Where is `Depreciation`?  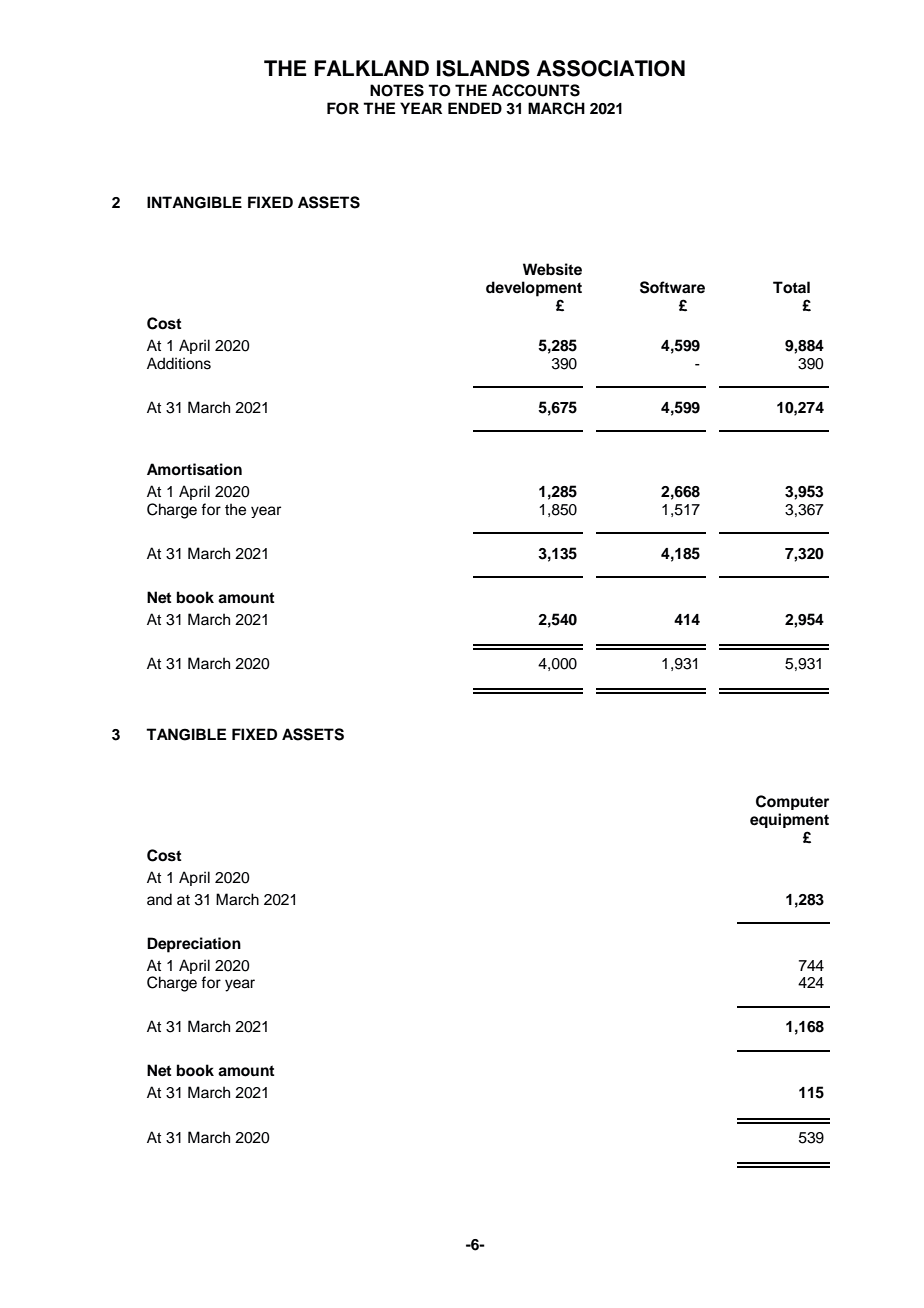 Depreciation is located at coordinates (194, 945).
